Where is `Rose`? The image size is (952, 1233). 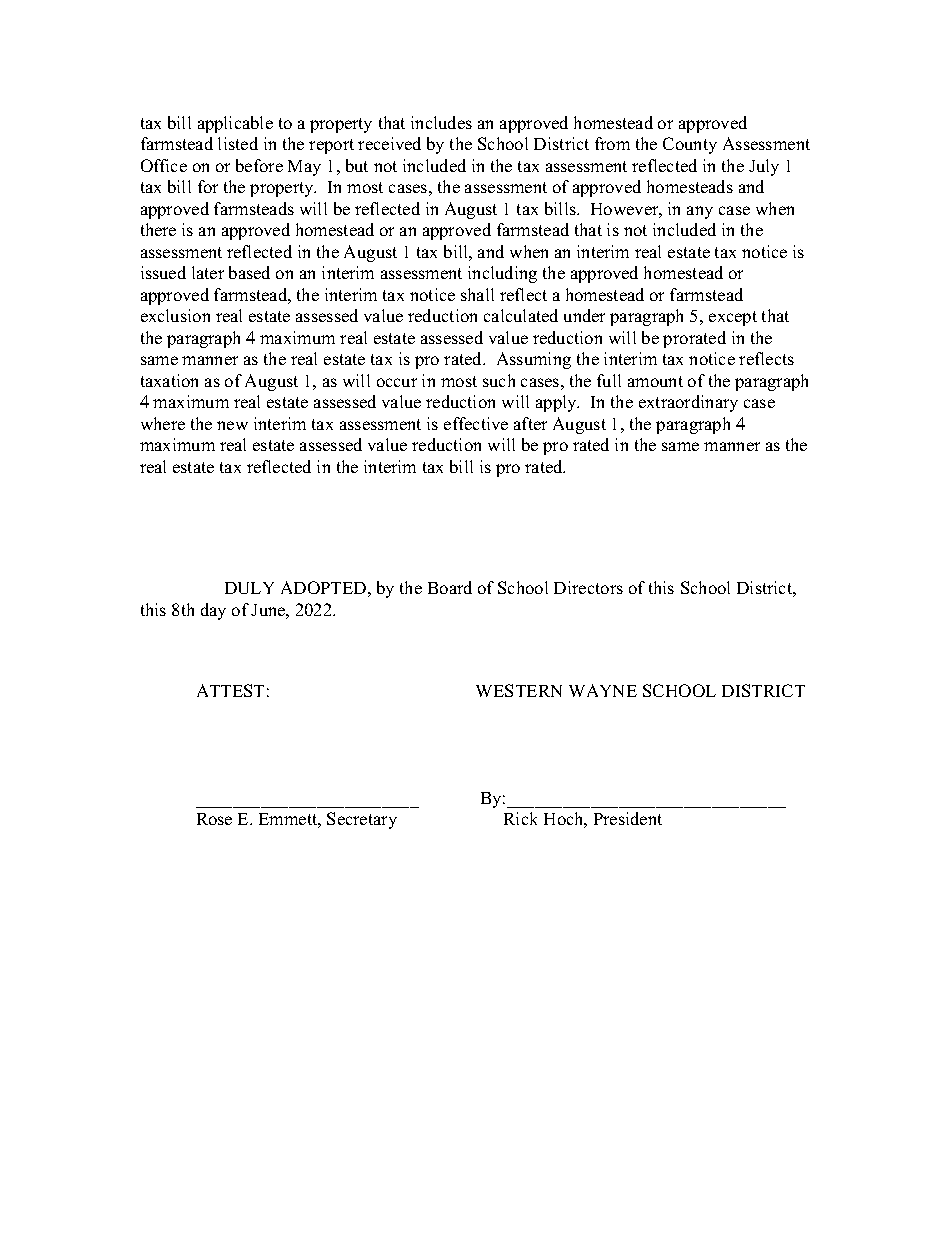 Rose is located at coordinates (214, 819).
